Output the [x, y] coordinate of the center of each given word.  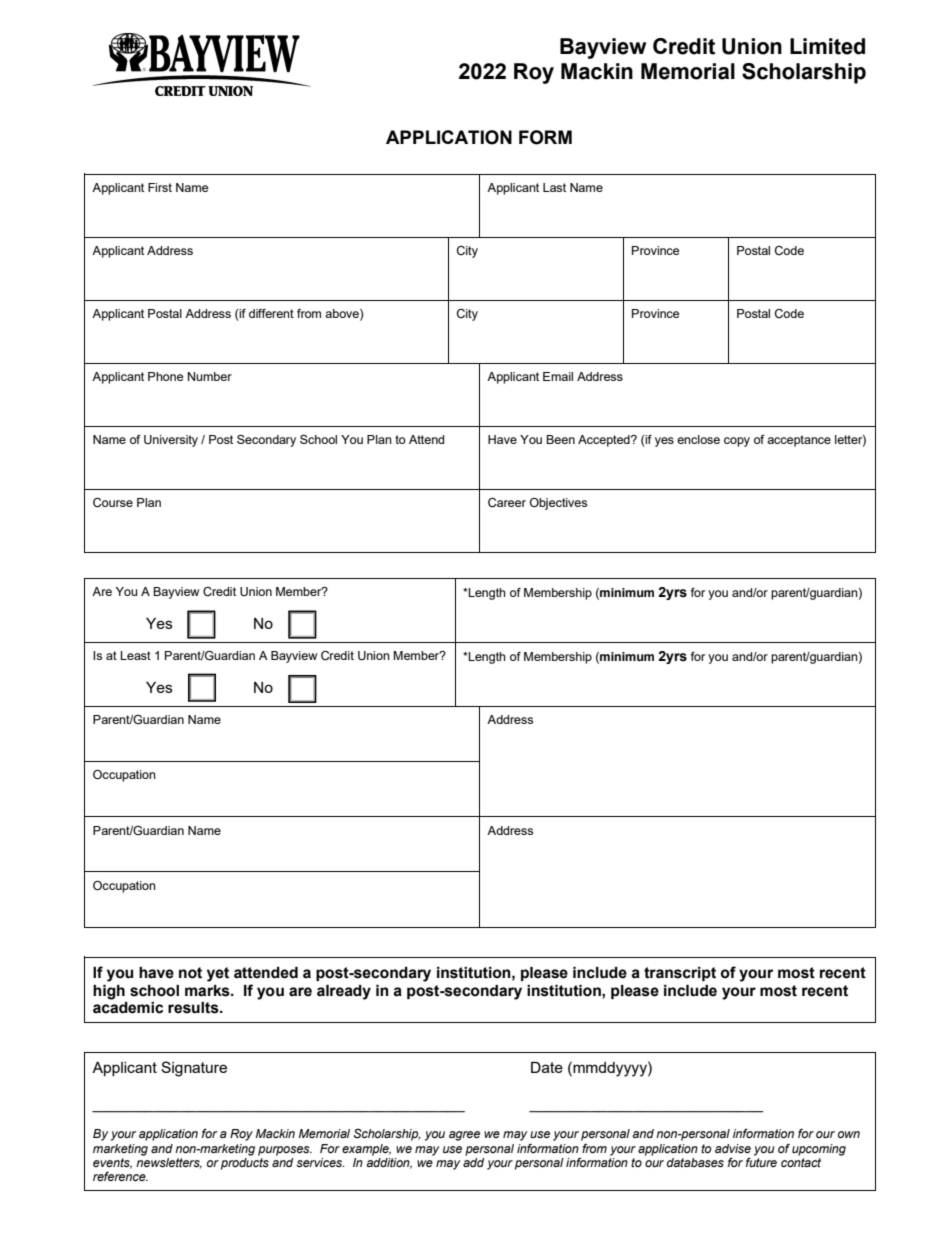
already [344, 992]
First [160, 187]
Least [135, 655]
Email [558, 376]
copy [737, 442]
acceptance [799, 441]
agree [464, 1136]
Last [554, 187]
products [245, 1164]
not [190, 973]
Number [210, 376]
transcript [680, 974]
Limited [827, 46]
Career [507, 503]
